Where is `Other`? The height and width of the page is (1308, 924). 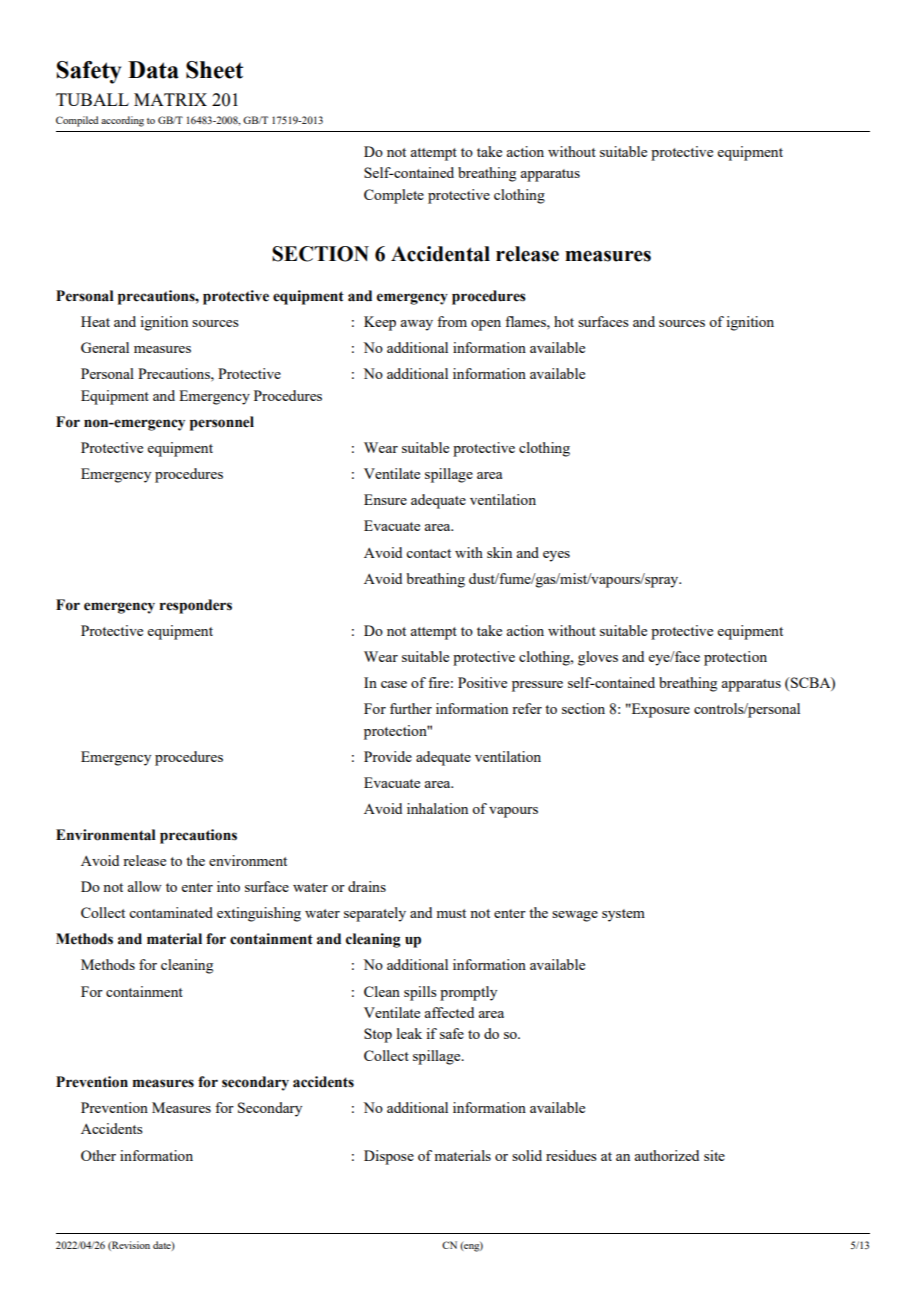
Other is located at coordinates (98, 1155).
